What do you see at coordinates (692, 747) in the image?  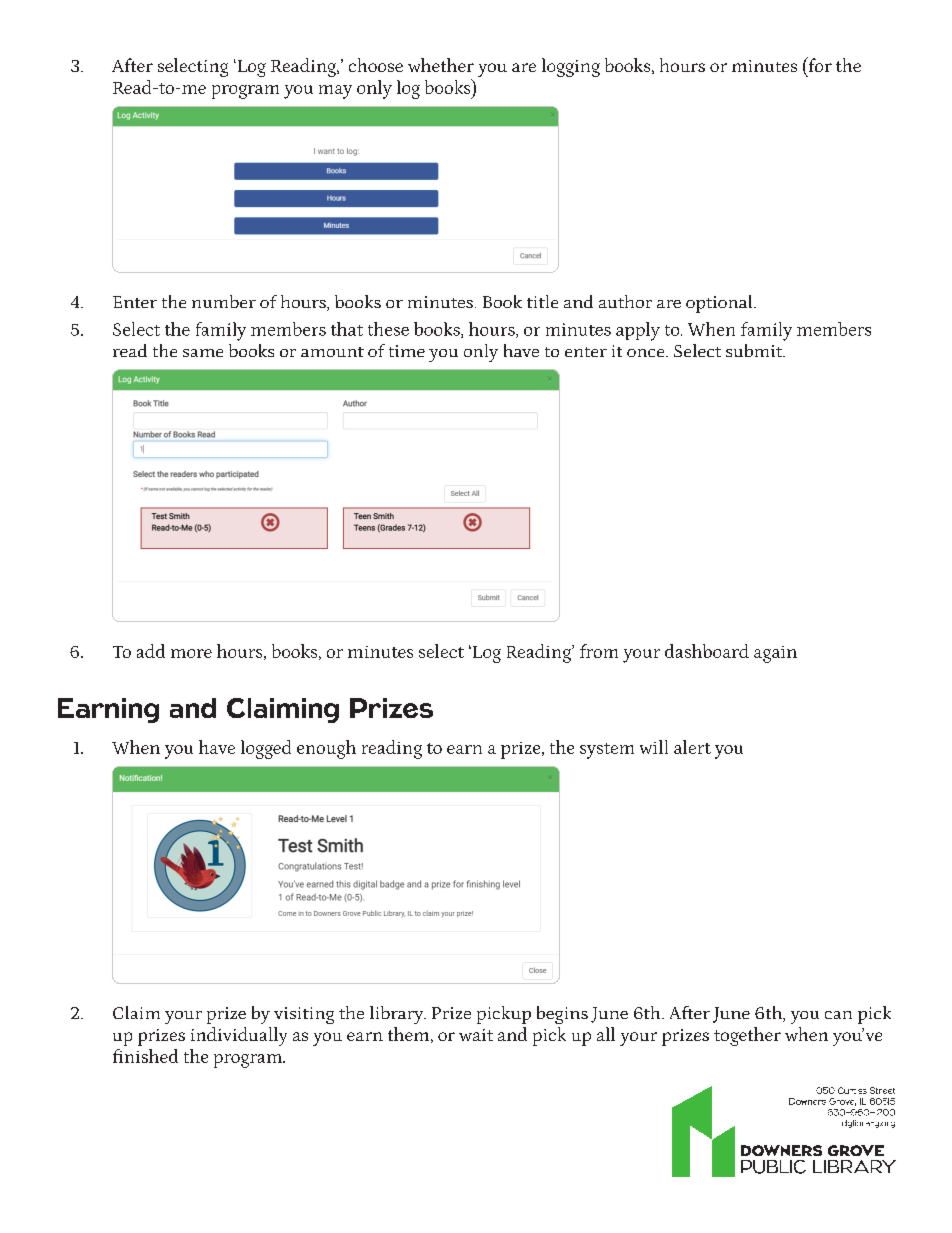 I see `alert` at bounding box center [692, 747].
